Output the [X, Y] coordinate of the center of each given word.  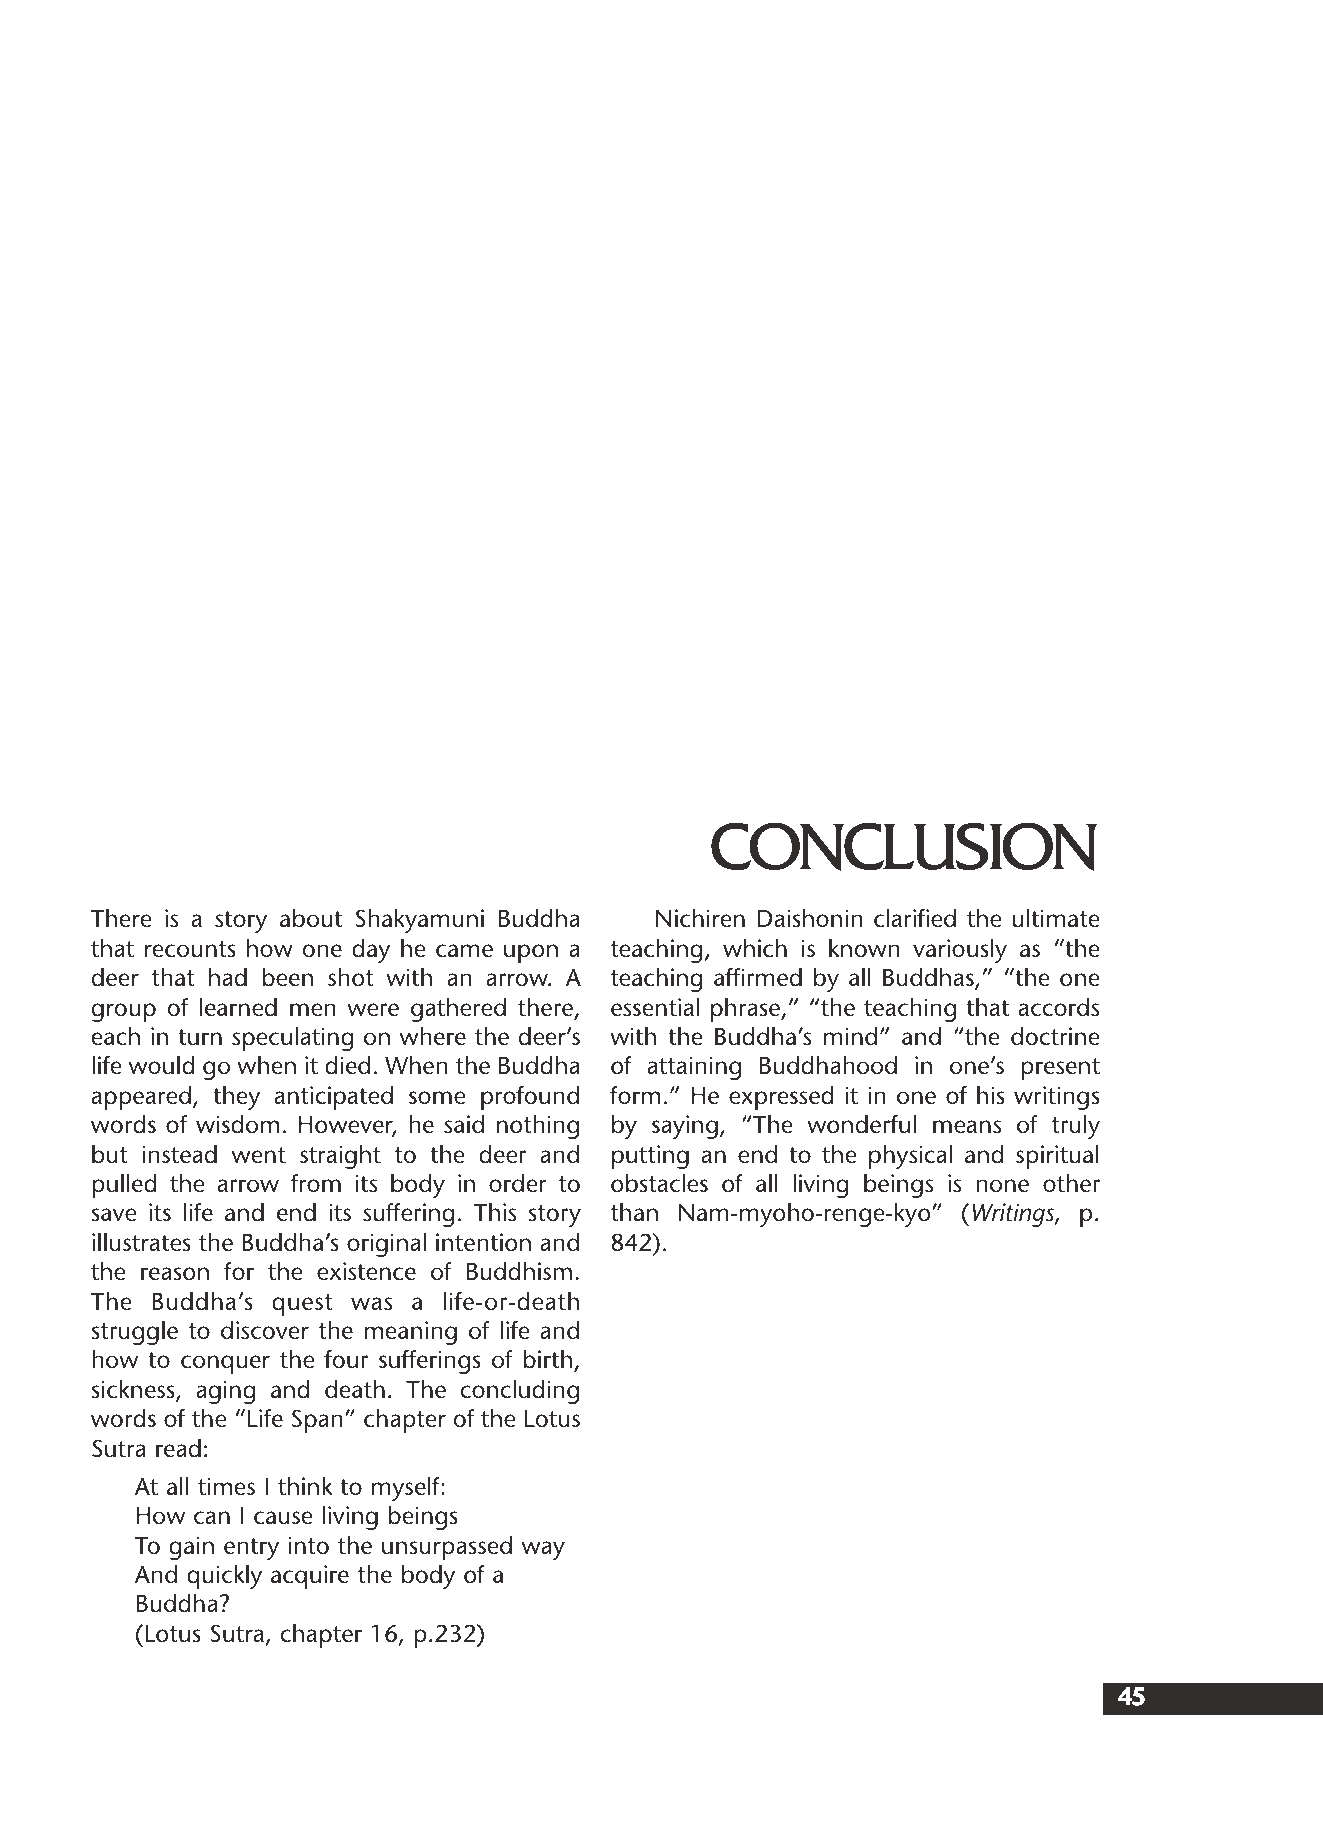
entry [251, 1549]
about [311, 918]
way [543, 1550]
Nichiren [700, 918]
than [634, 1212]
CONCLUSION [904, 846]
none [1002, 1186]
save [113, 1215]
